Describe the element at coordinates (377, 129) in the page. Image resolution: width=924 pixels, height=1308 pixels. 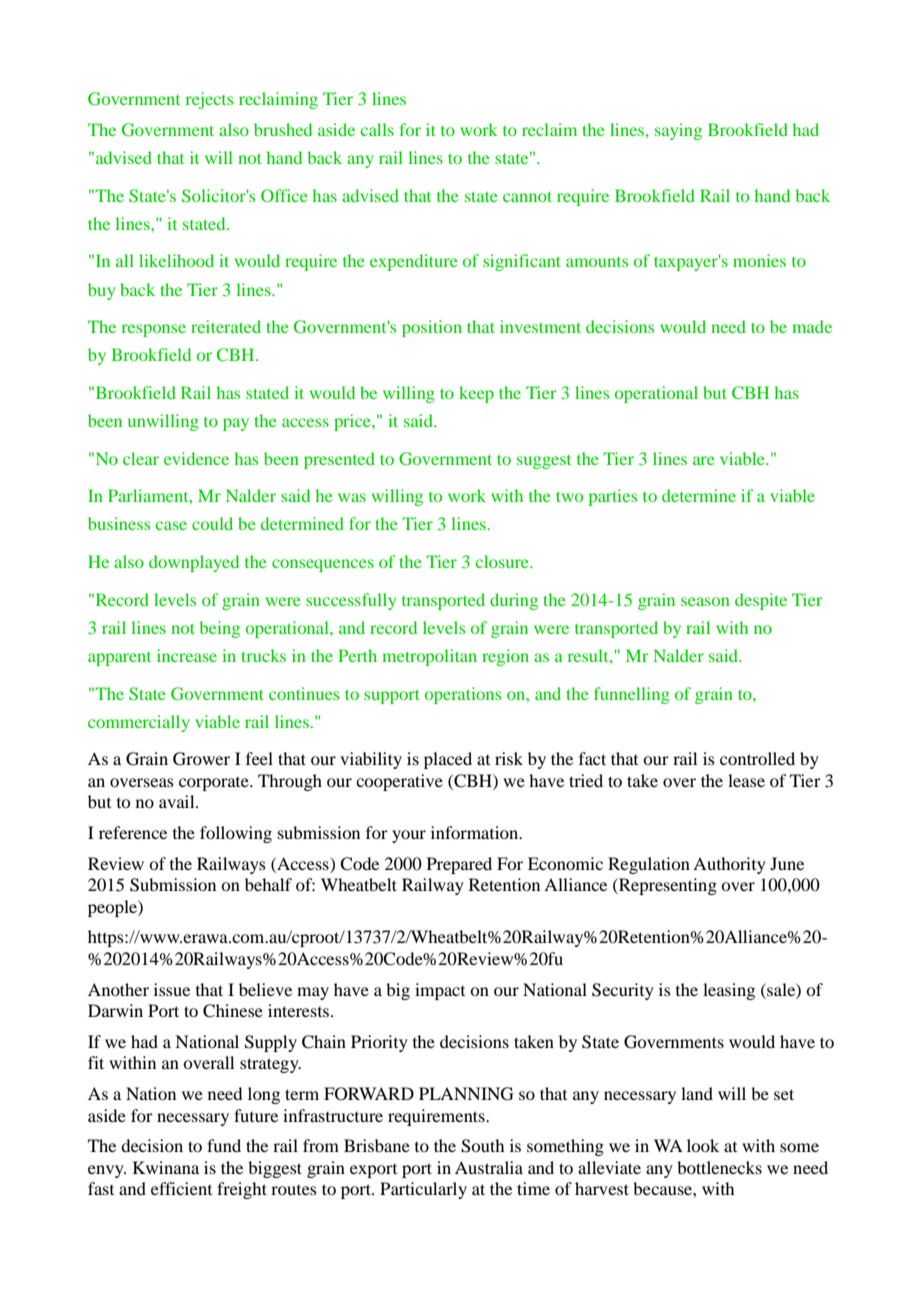
I see `calls` at that location.
